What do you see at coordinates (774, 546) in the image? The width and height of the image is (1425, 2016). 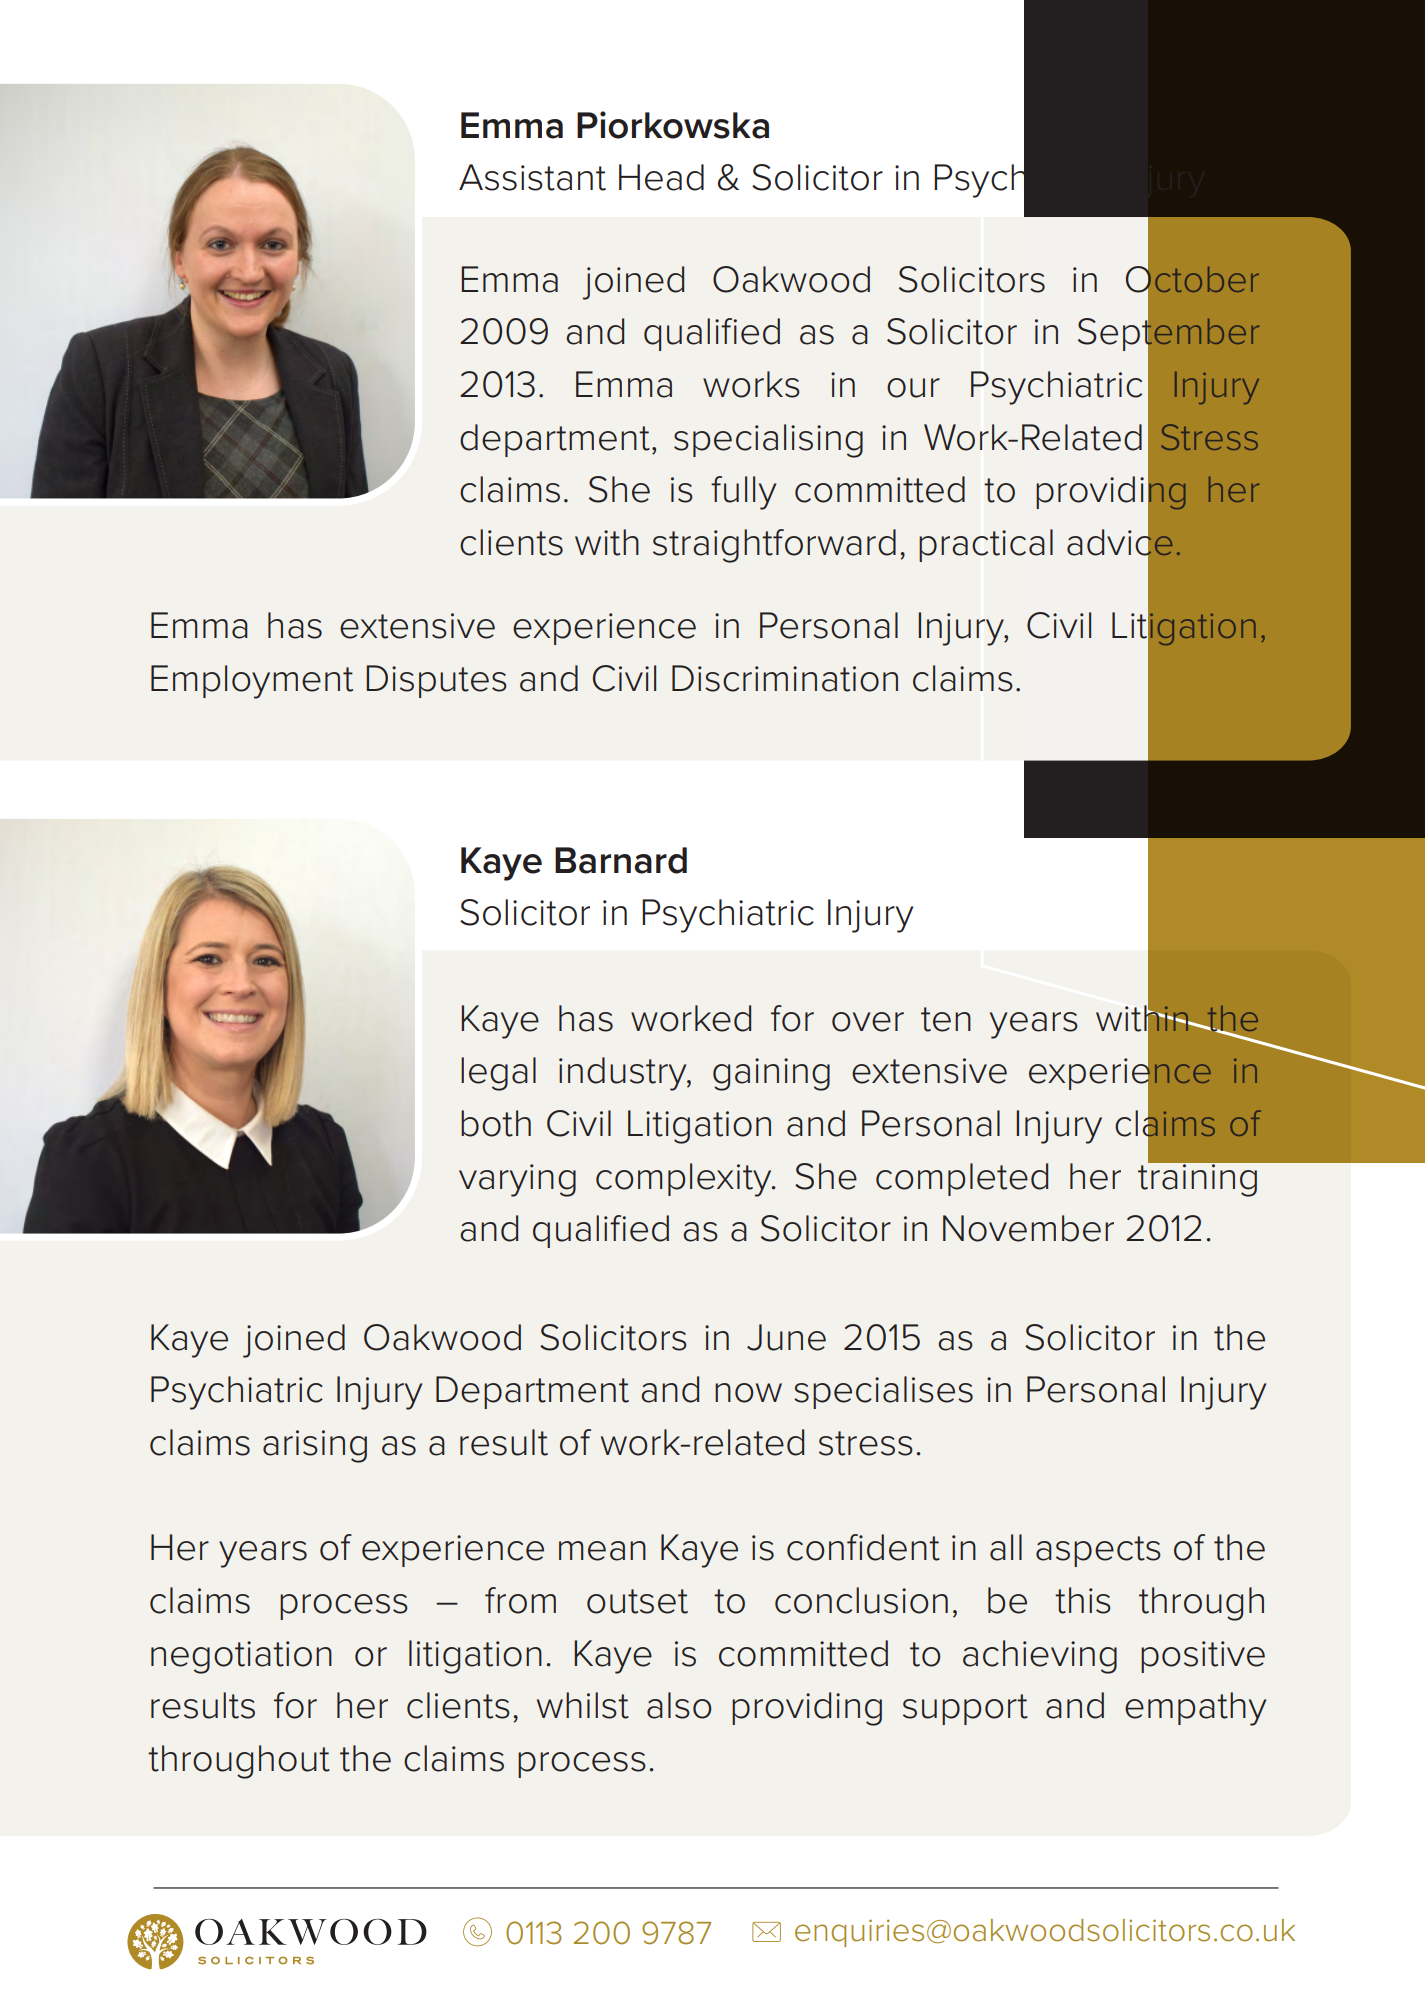 I see `straightforward` at bounding box center [774, 546].
